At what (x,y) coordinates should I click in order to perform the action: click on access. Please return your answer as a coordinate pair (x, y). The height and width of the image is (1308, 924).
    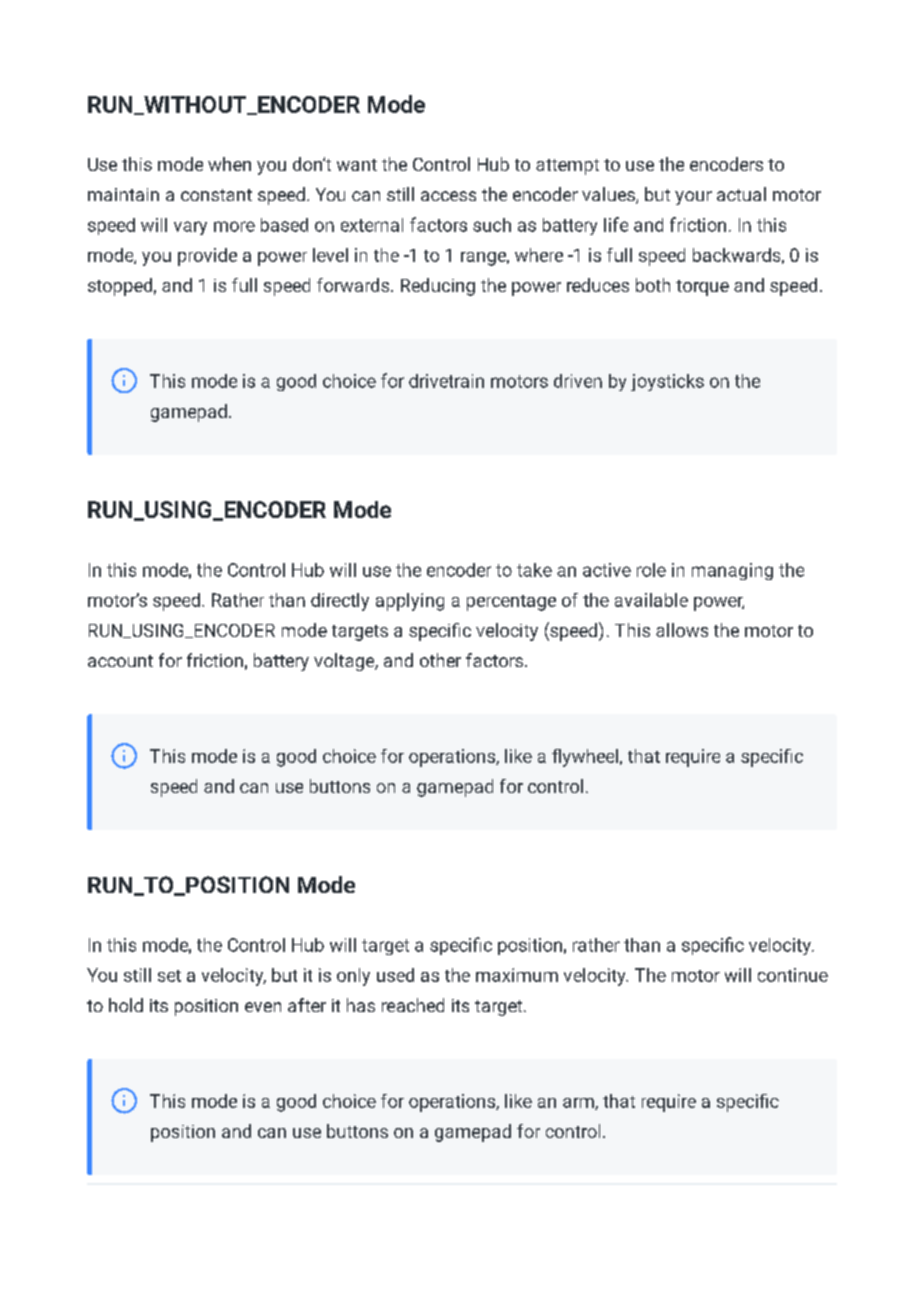
    Looking at the image, I should click on (448, 196).
